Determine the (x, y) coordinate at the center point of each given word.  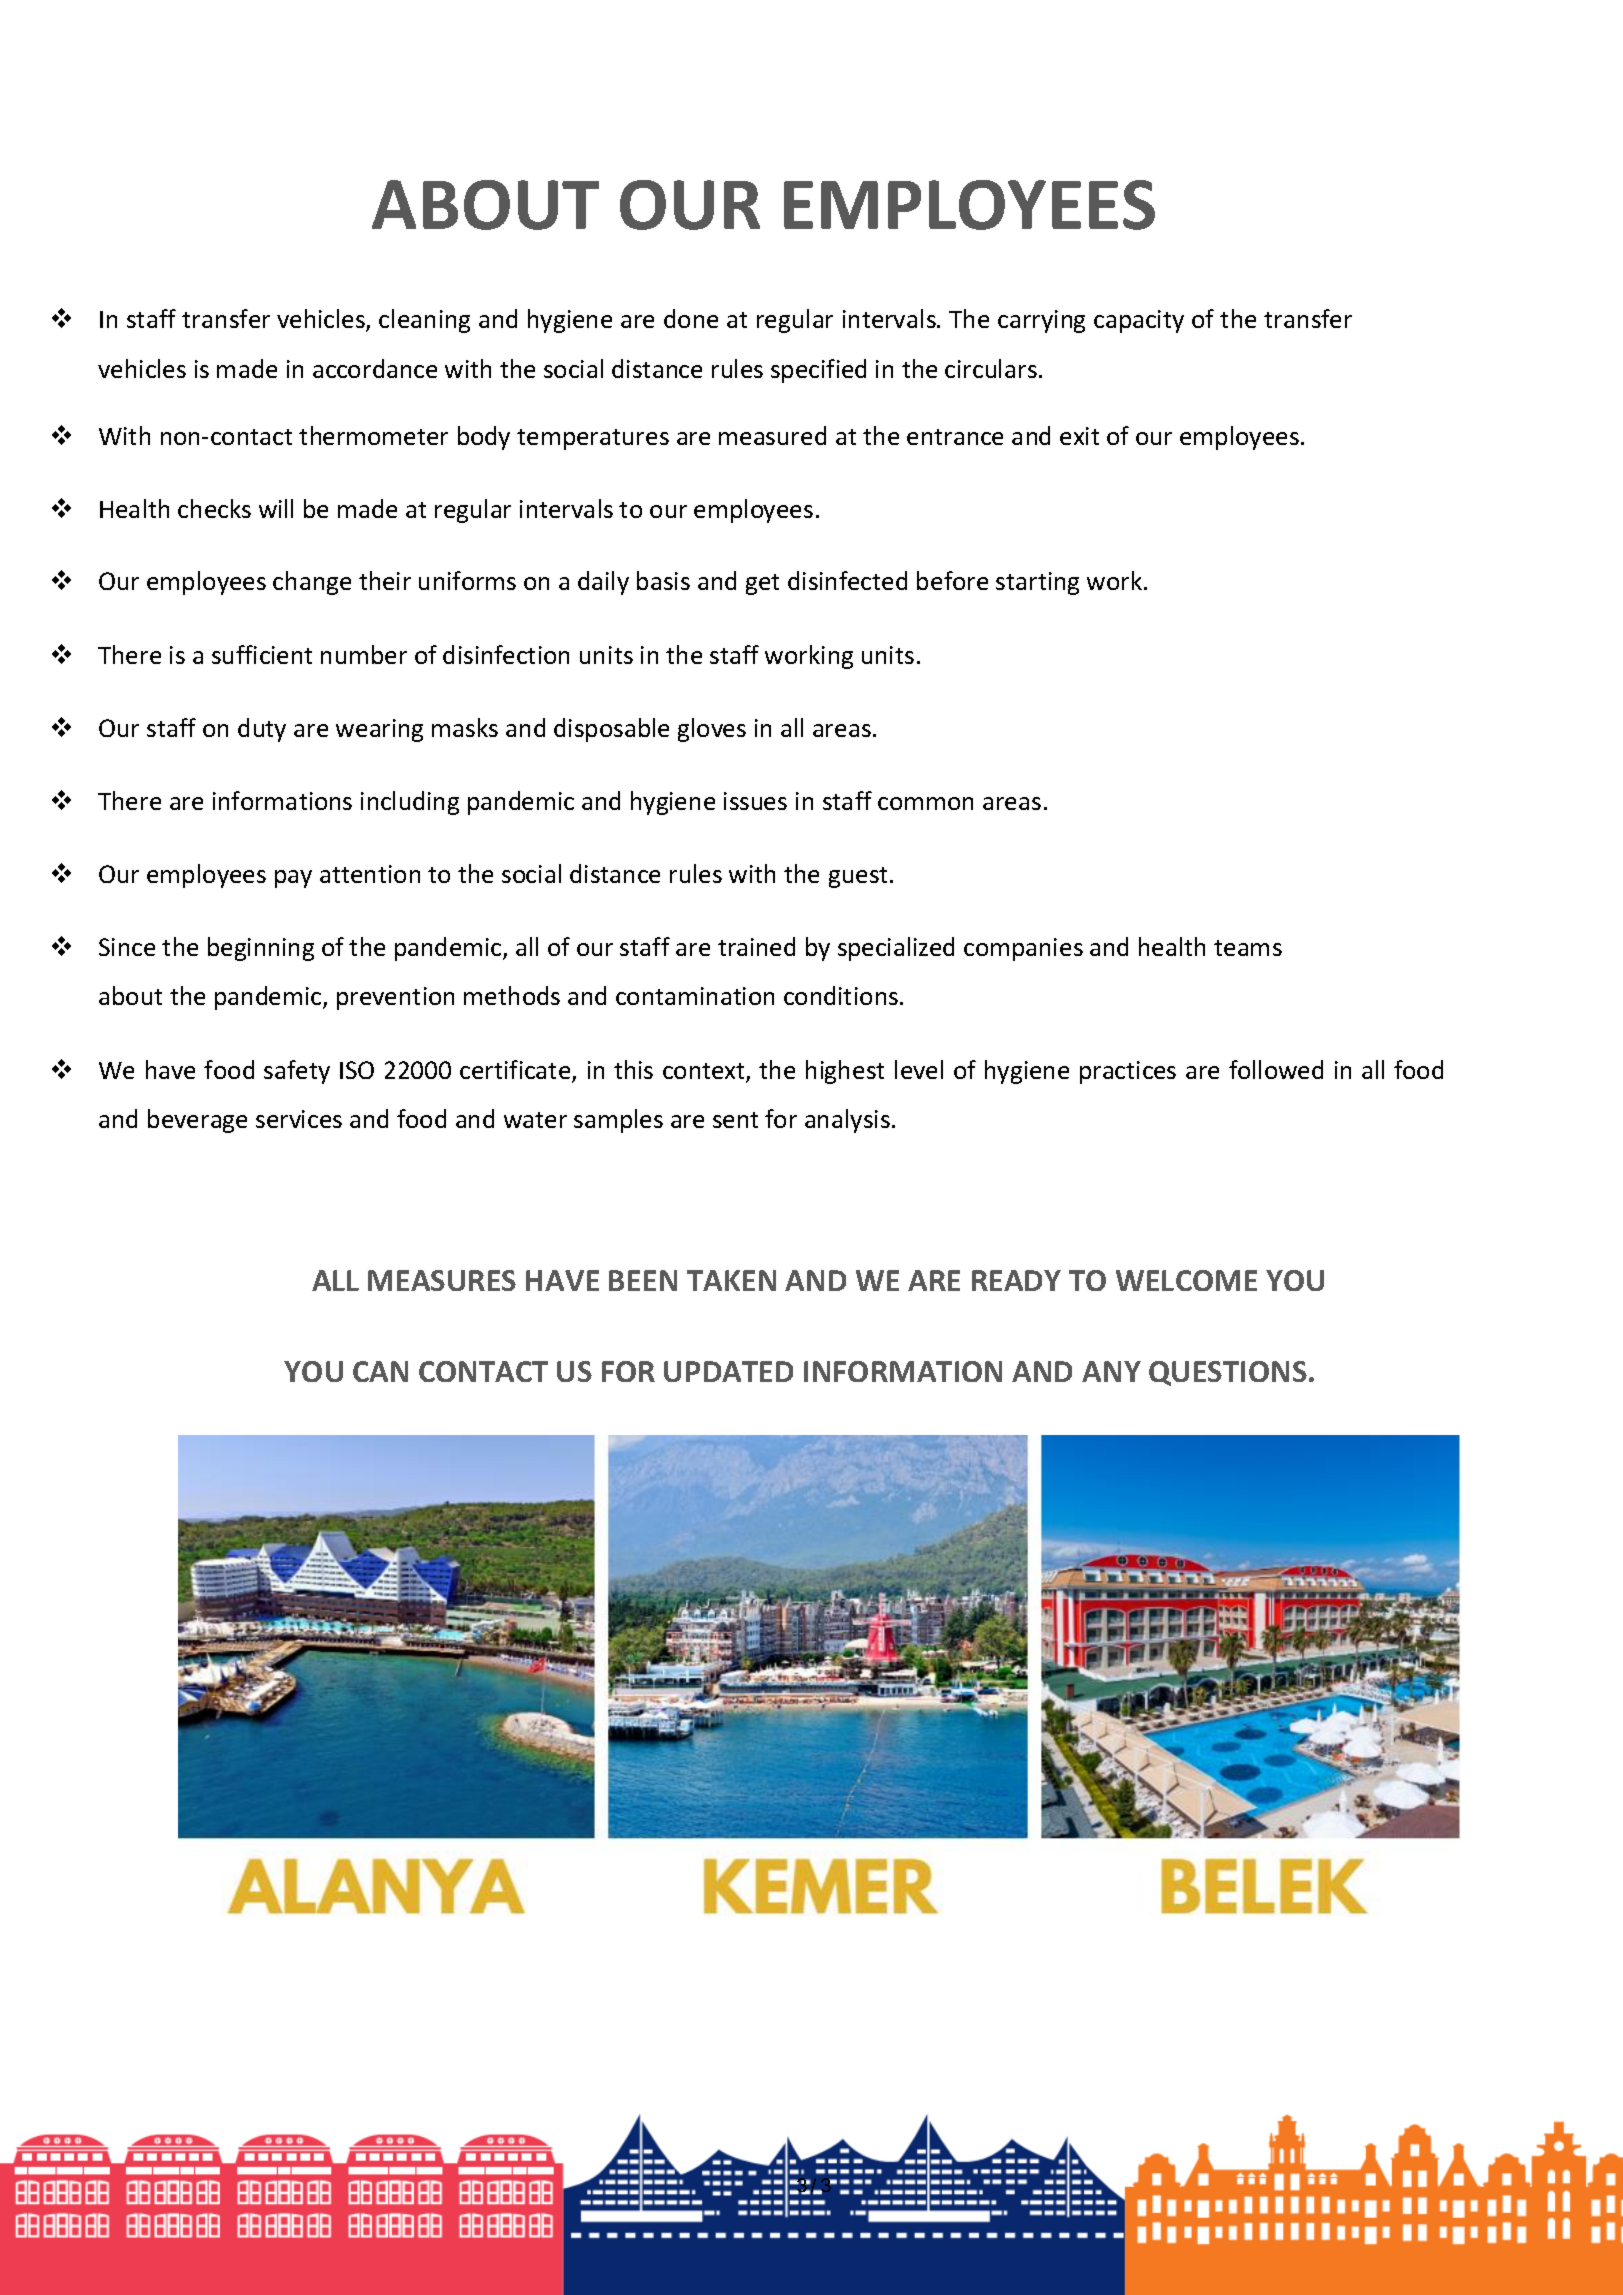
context (705, 1072)
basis (663, 580)
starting (1037, 583)
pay (293, 879)
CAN (380, 1371)
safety (297, 1072)
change (312, 583)
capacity (1139, 321)
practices (1128, 1072)
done (691, 318)
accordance (375, 368)
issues (755, 801)
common (925, 803)
